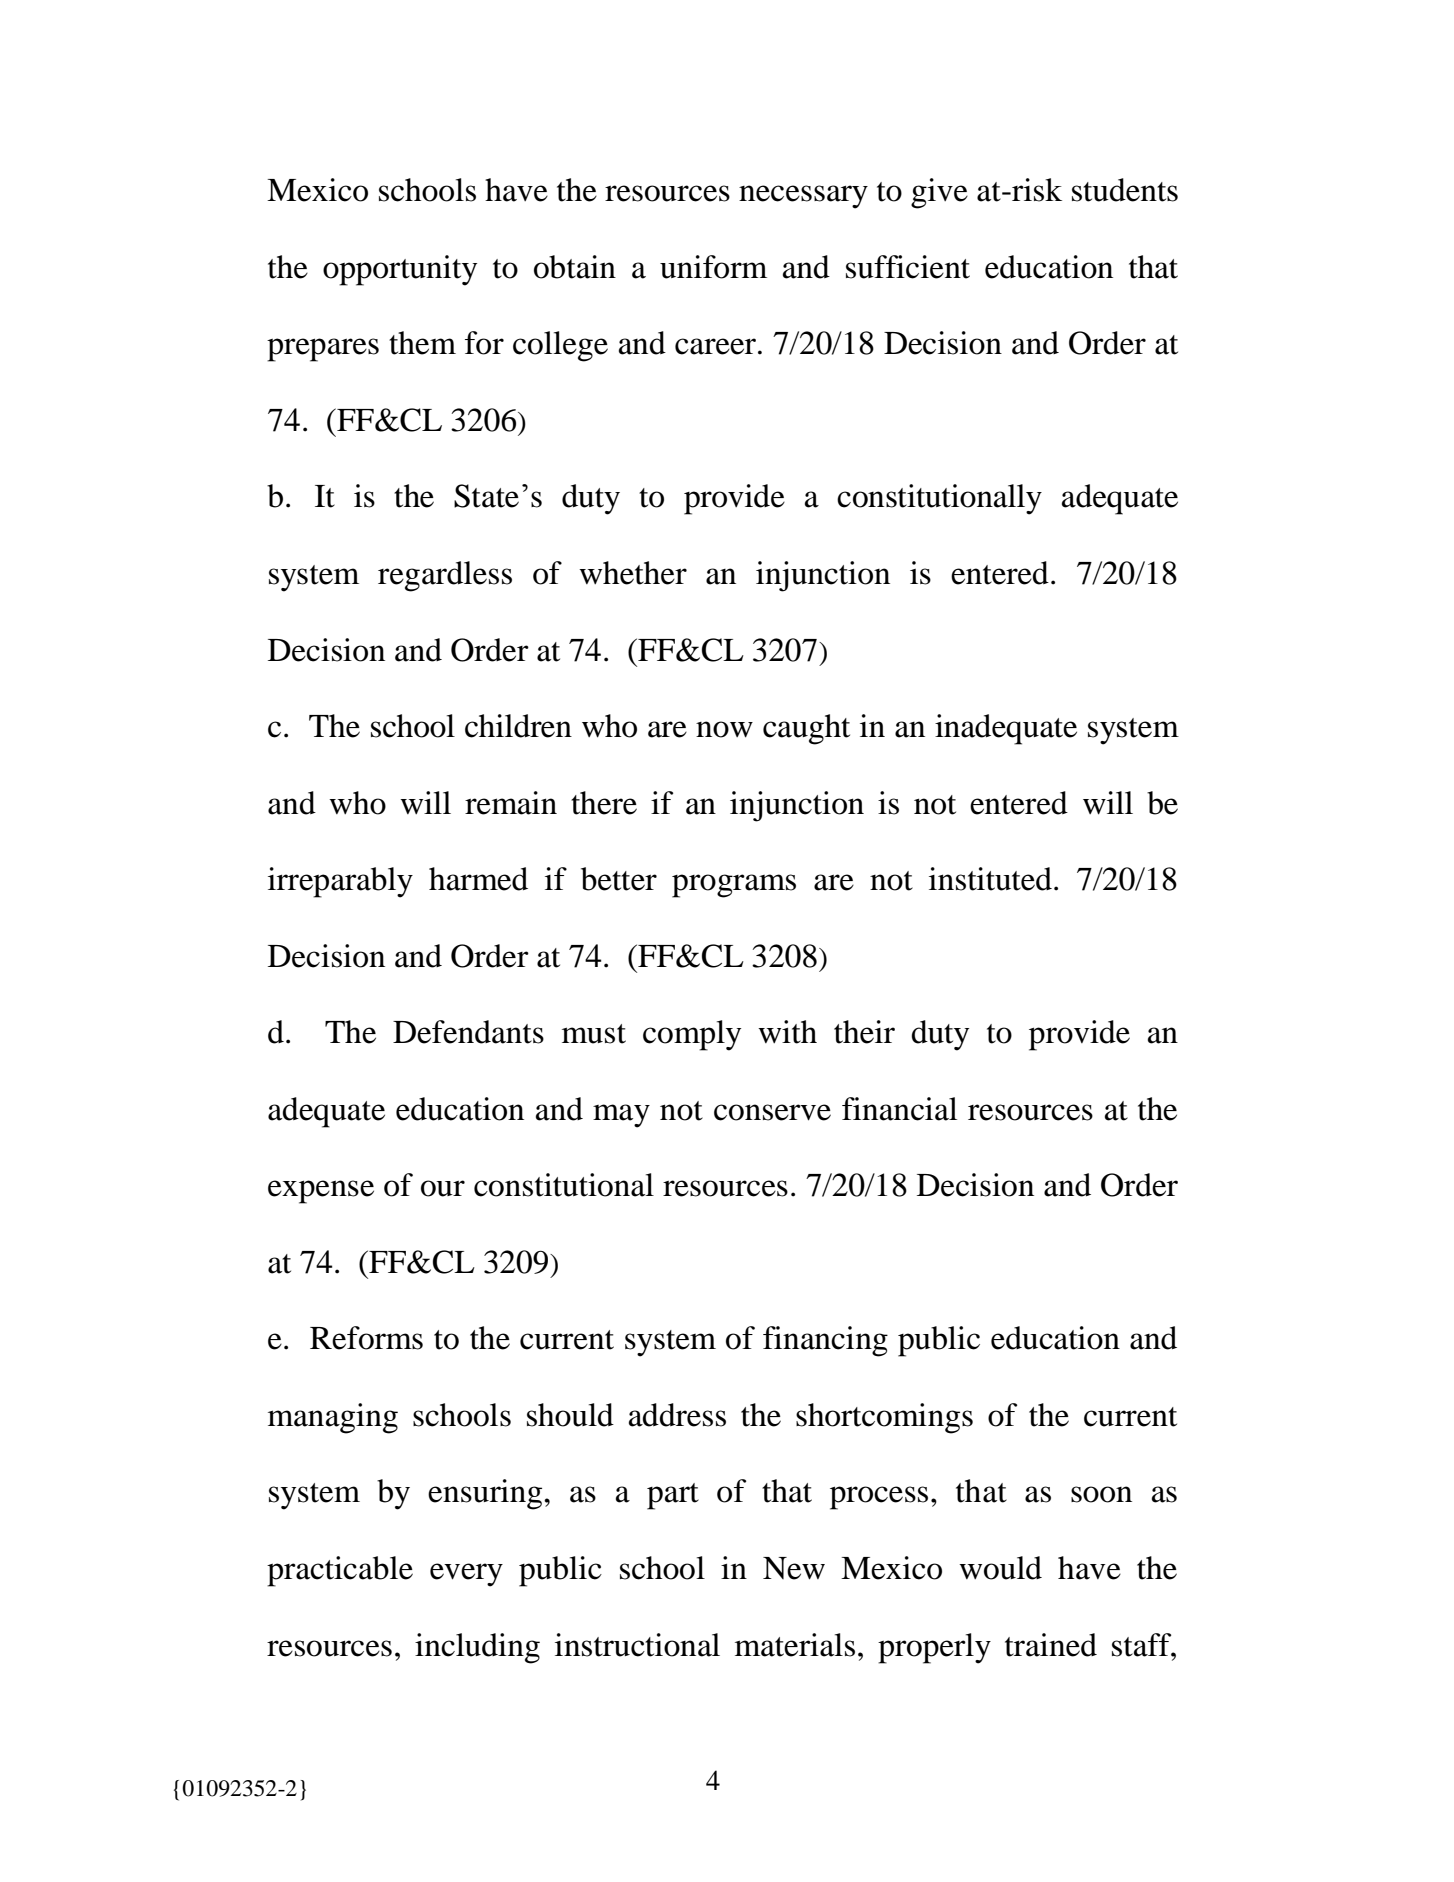 The height and width of the page is (1882, 1454). Describe the element at coordinates (724, 729) in the page. I see `now` at that location.
